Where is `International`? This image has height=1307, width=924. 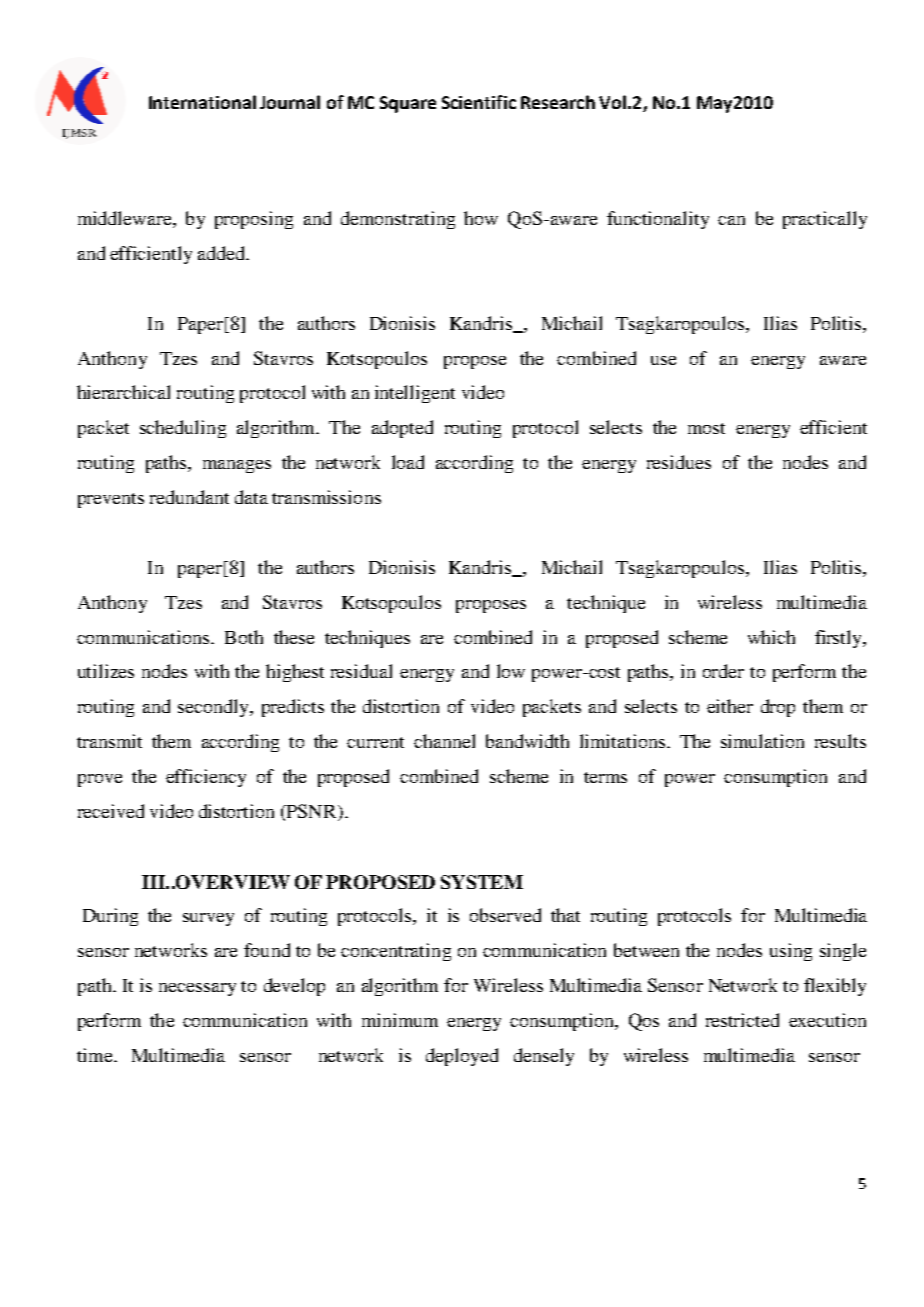
International is located at coordinates (202, 102).
